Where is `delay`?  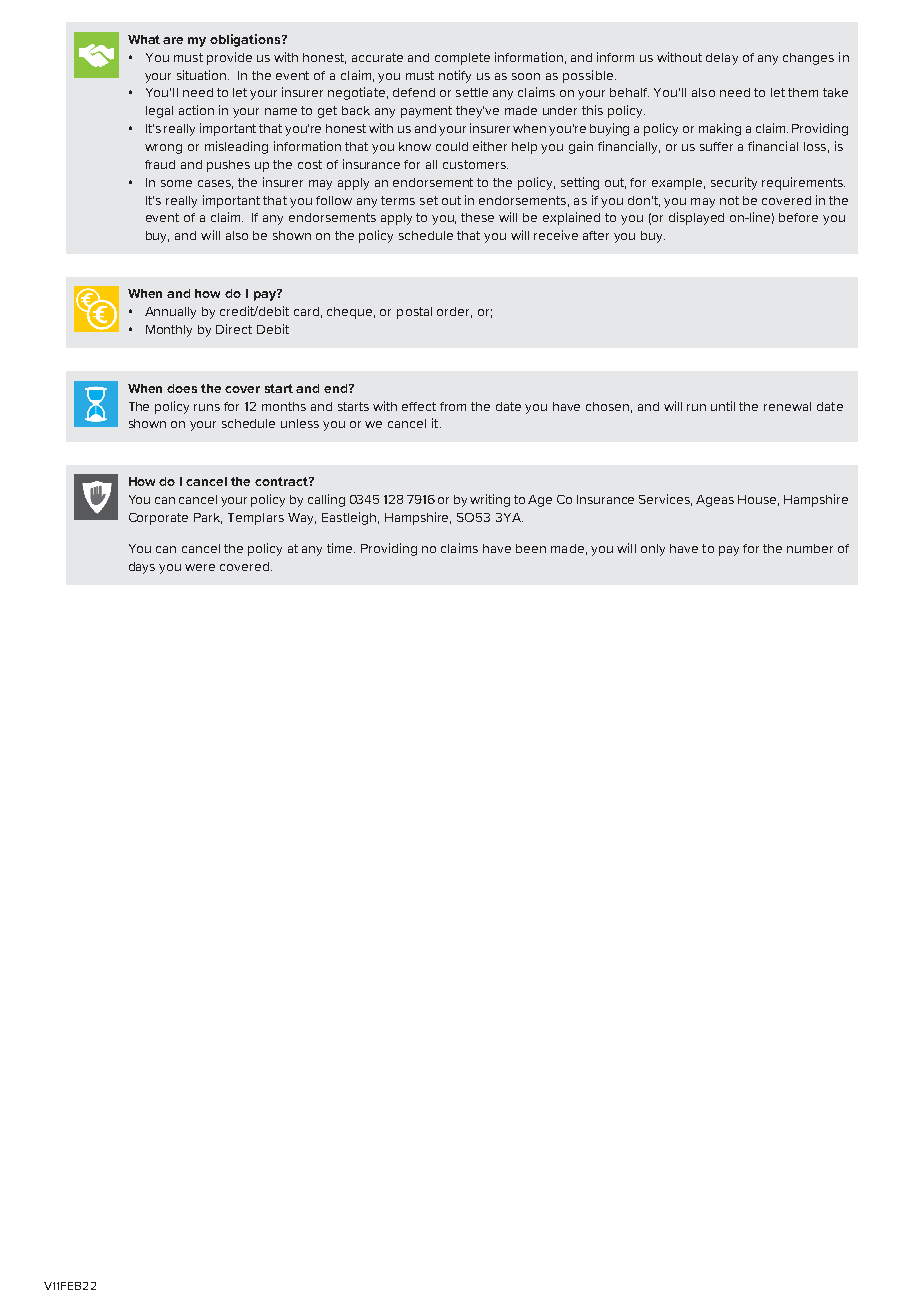
delay is located at coordinates (722, 59).
